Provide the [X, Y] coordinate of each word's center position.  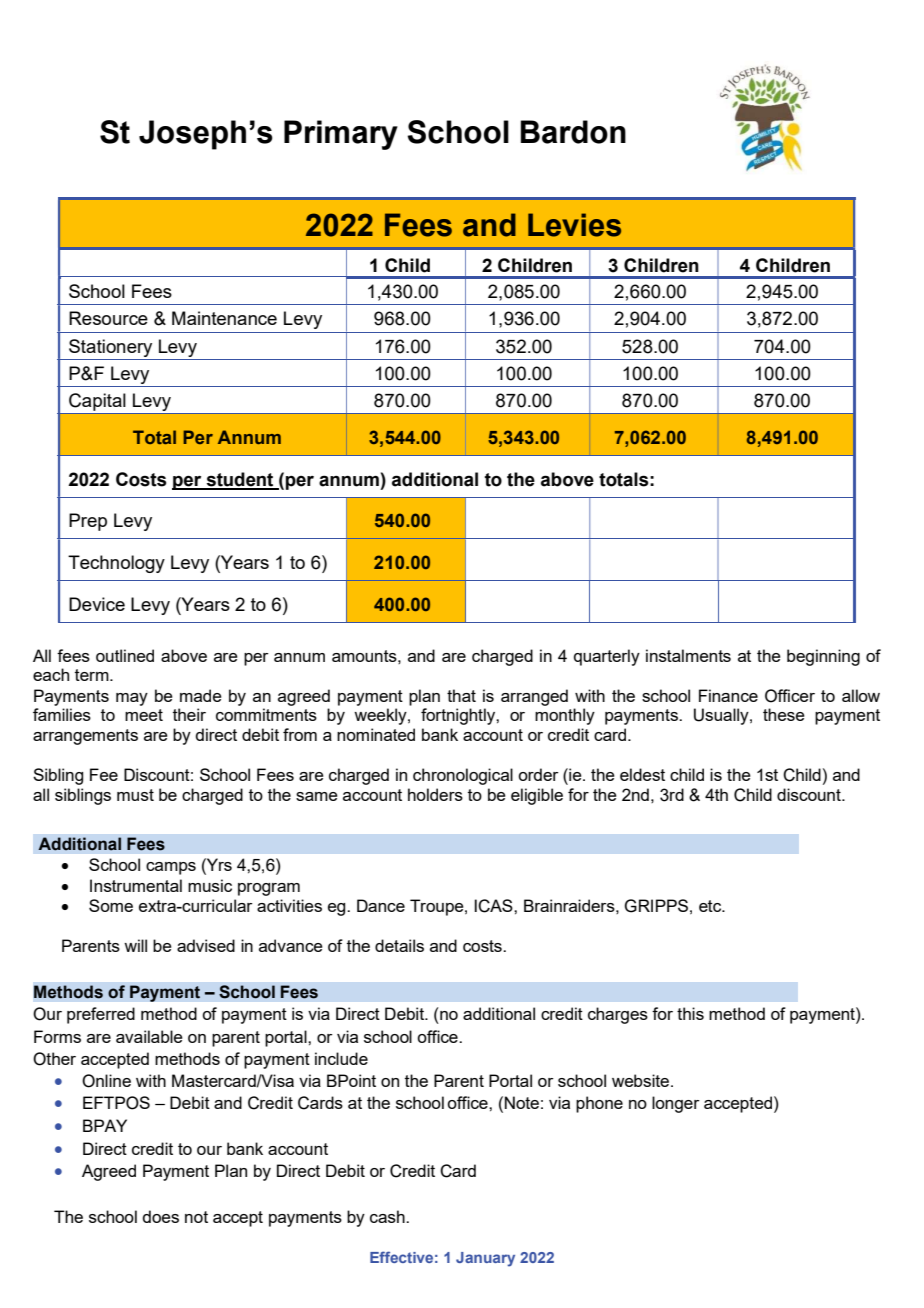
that [461, 695]
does [160, 1216]
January [485, 1259]
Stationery [110, 348]
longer [676, 1104]
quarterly [607, 657]
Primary [341, 135]
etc [711, 906]
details [399, 945]
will [135, 945]
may [132, 699]
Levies [574, 225]
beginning [823, 657]
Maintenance [224, 318]
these [784, 714]
